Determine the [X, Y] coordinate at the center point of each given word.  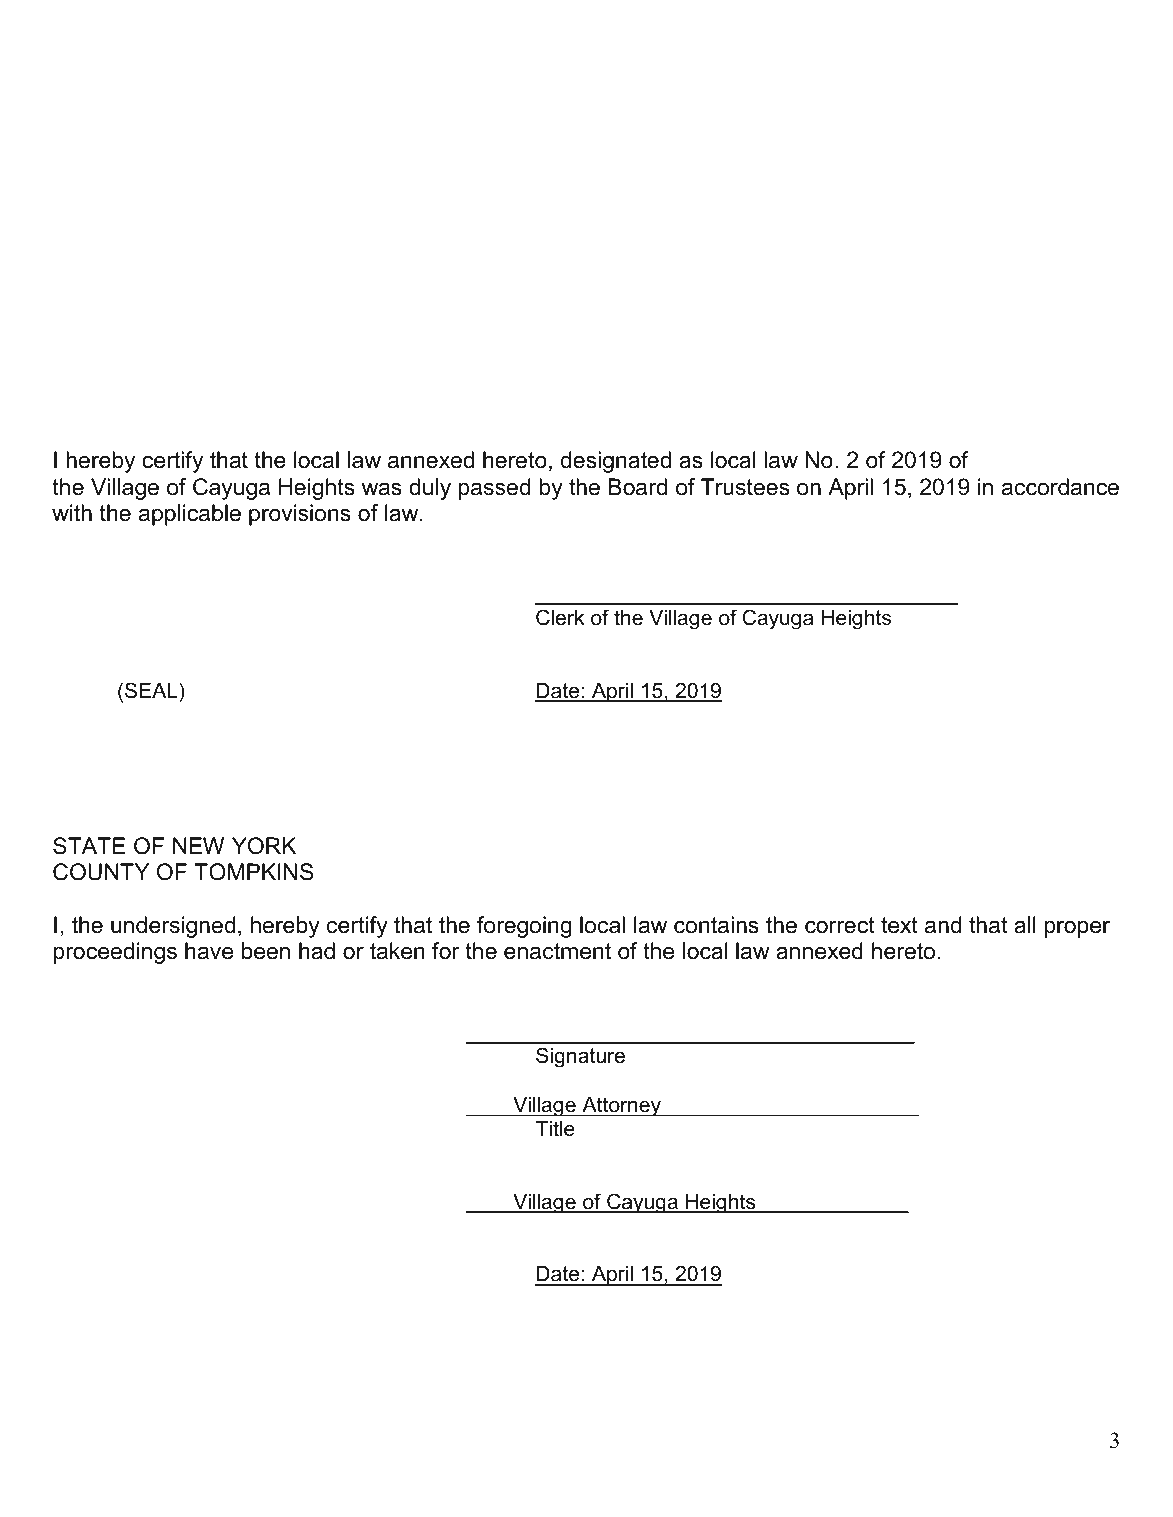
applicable [190, 515]
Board [638, 487]
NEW [198, 845]
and [943, 925]
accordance [1060, 487]
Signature [580, 1057]
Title [555, 1129]
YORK [264, 846]
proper [1077, 929]
